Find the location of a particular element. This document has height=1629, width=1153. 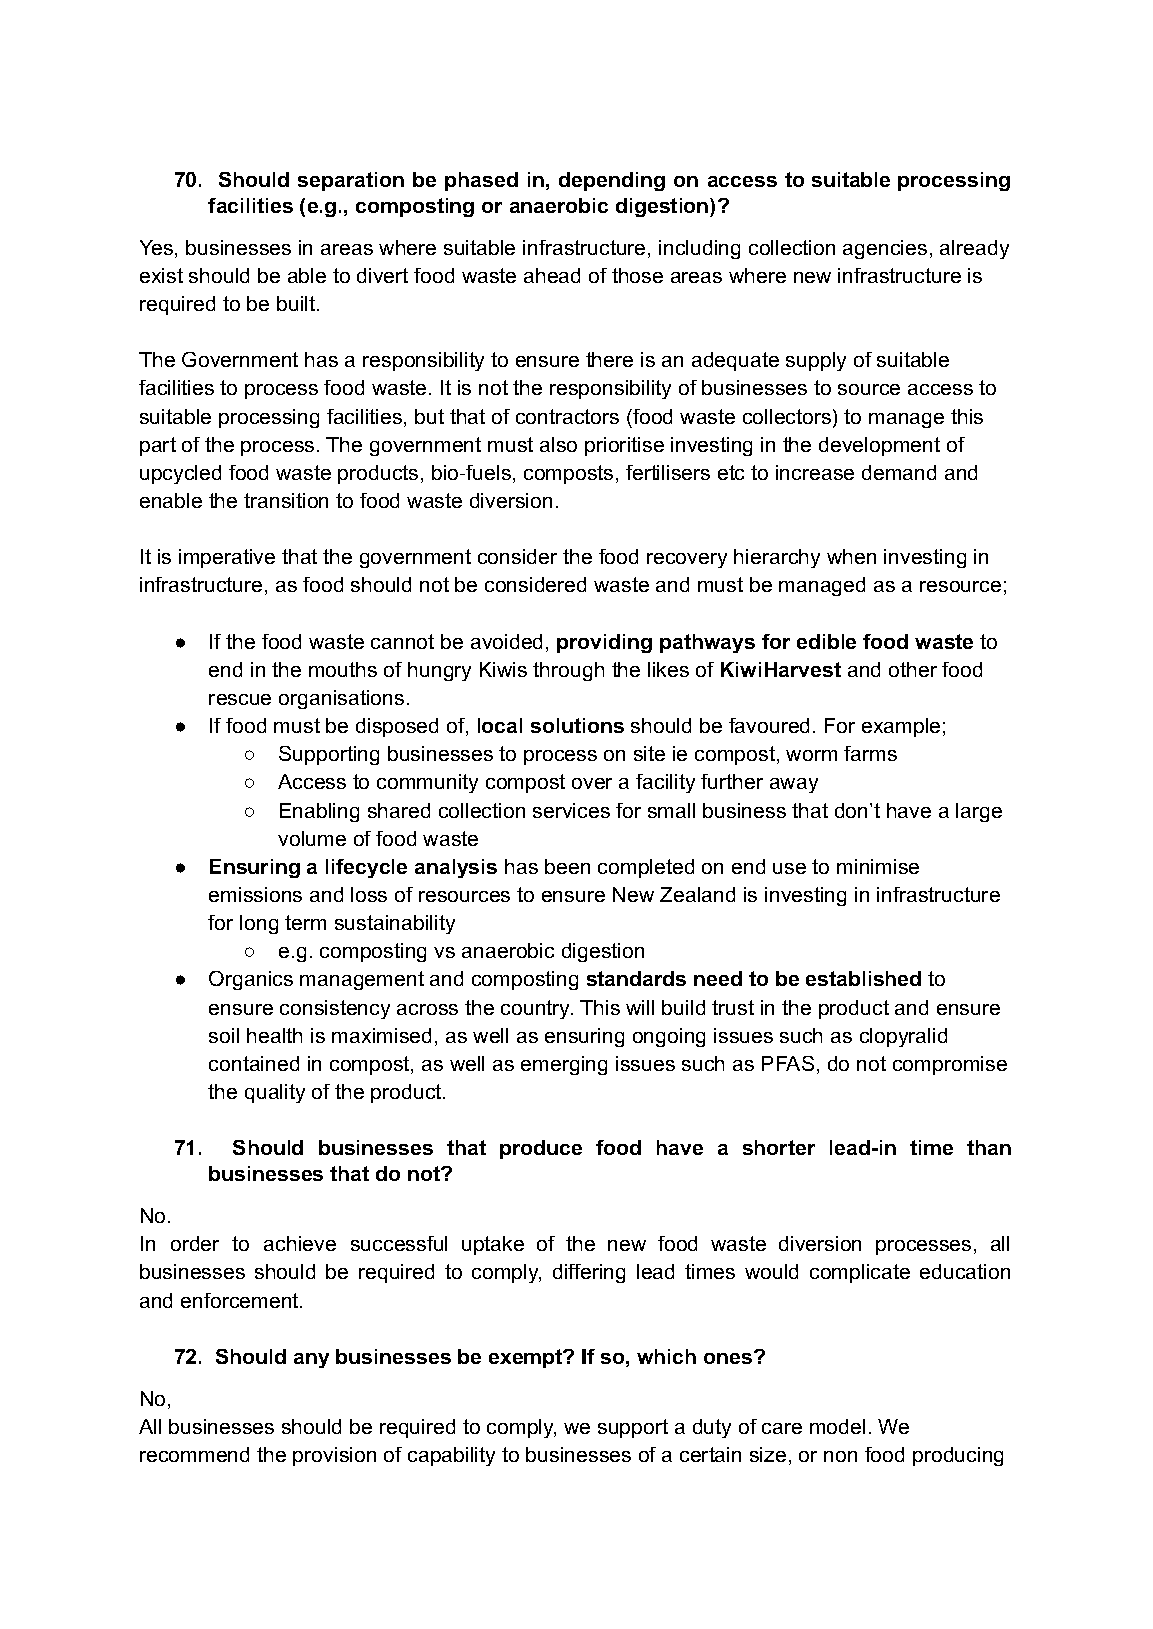

quality is located at coordinates (275, 1093).
